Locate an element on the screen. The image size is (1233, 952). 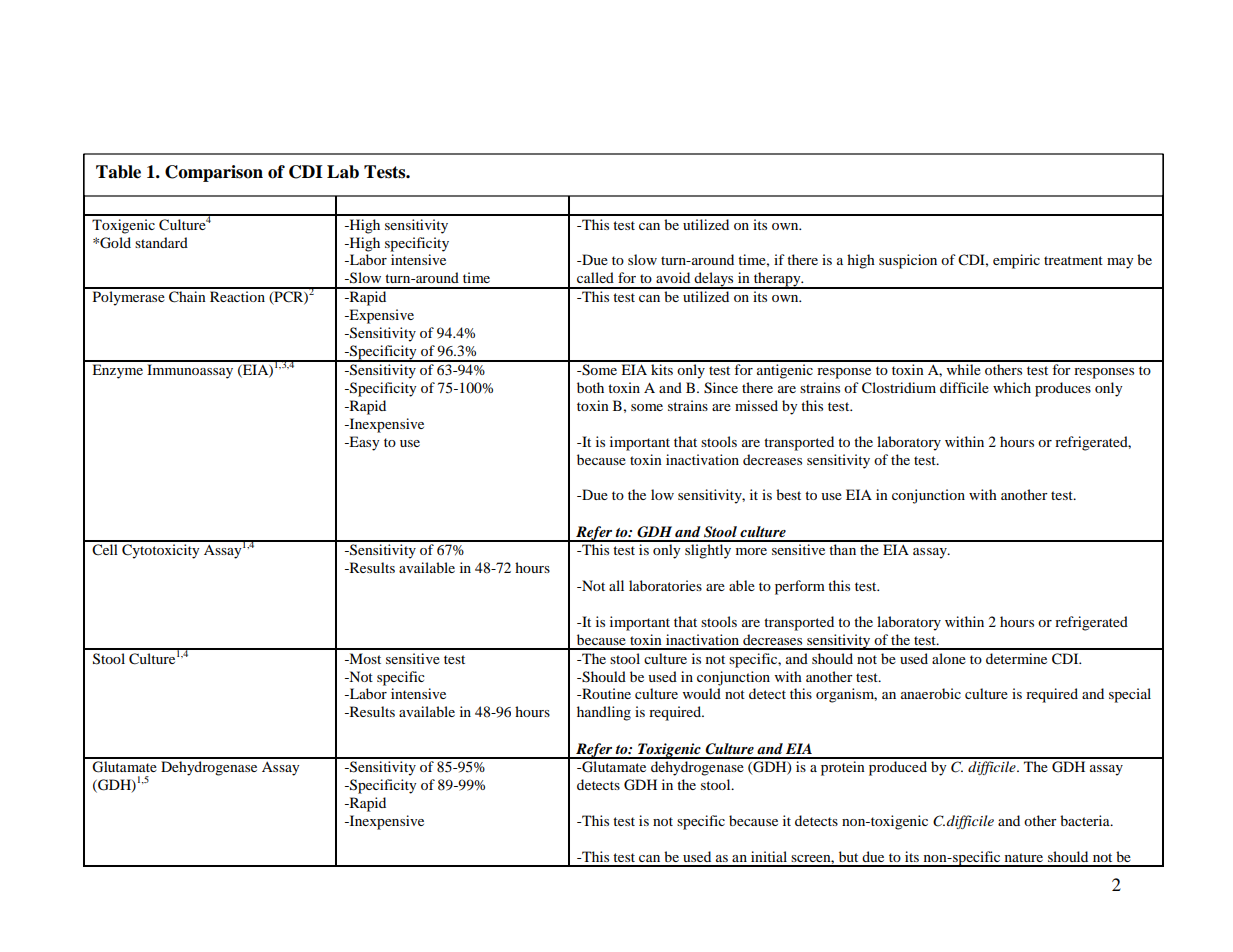
best is located at coordinates (788, 494).
